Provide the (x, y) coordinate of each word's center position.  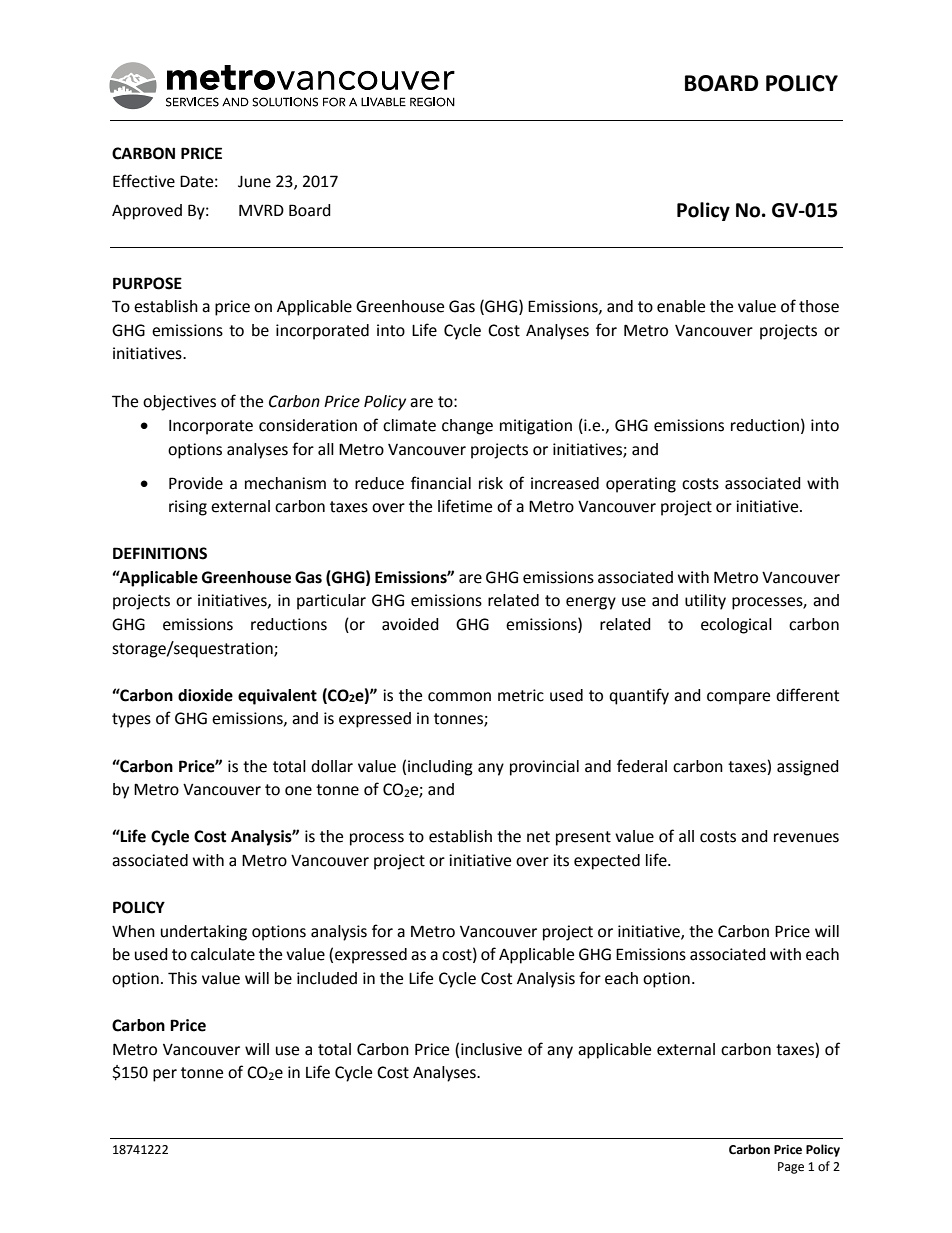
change (467, 427)
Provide (196, 483)
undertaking (204, 933)
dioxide (205, 695)
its (561, 860)
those (819, 306)
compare (738, 698)
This (182, 978)
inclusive (491, 1049)
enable (681, 306)
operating (641, 485)
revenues (806, 838)
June (254, 182)
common (459, 697)
